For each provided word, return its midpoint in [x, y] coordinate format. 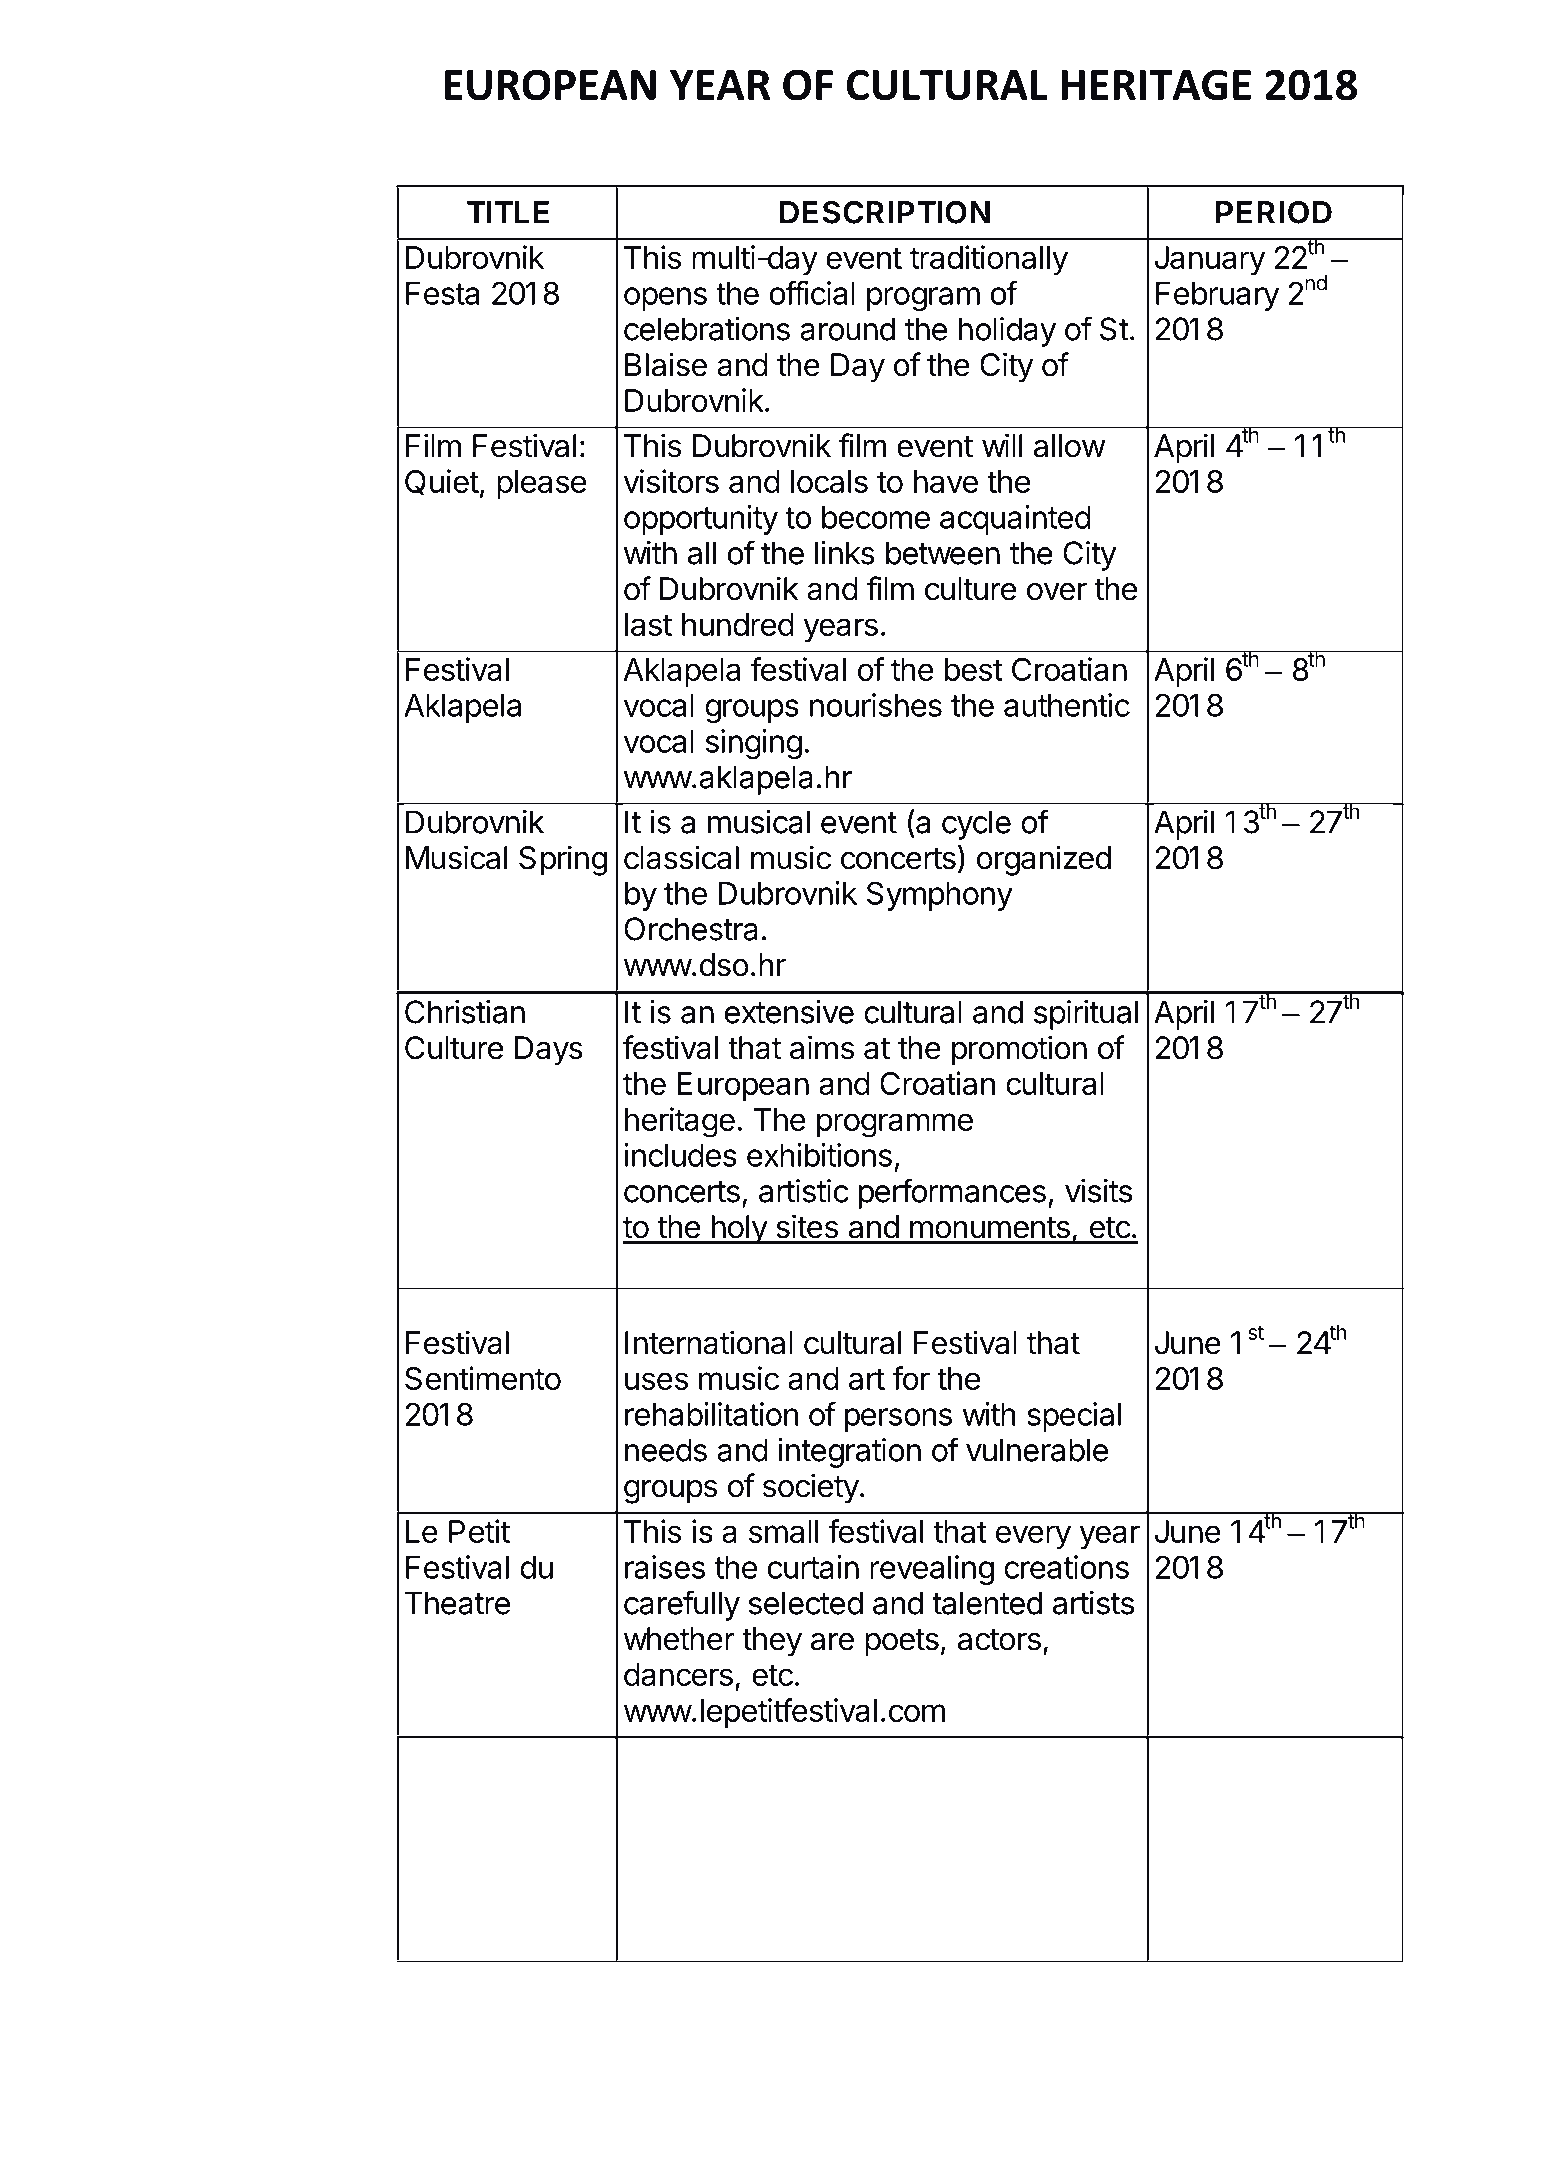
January [1210, 260]
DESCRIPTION [885, 212]
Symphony [940, 896]
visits [1098, 1191]
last [648, 624]
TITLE [508, 212]
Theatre [457, 1603]
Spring [563, 860]
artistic [804, 1191]
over [1057, 591]
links [845, 553]
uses [656, 1381]
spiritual [1086, 1015]
